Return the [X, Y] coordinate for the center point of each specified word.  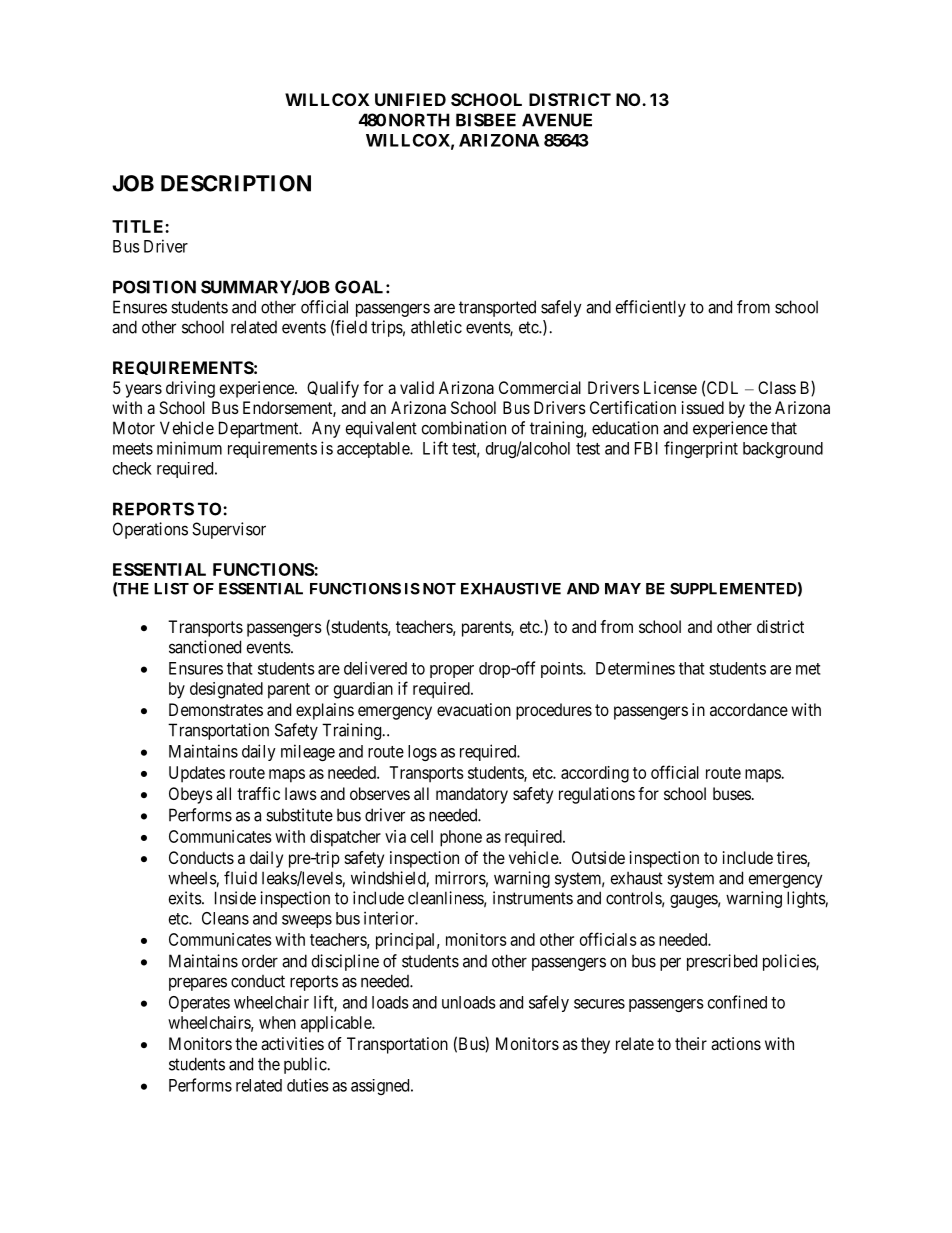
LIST [171, 589]
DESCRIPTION [236, 183]
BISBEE [486, 120]
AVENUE [557, 120]
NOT [439, 589]
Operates [199, 1004]
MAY [623, 589]
